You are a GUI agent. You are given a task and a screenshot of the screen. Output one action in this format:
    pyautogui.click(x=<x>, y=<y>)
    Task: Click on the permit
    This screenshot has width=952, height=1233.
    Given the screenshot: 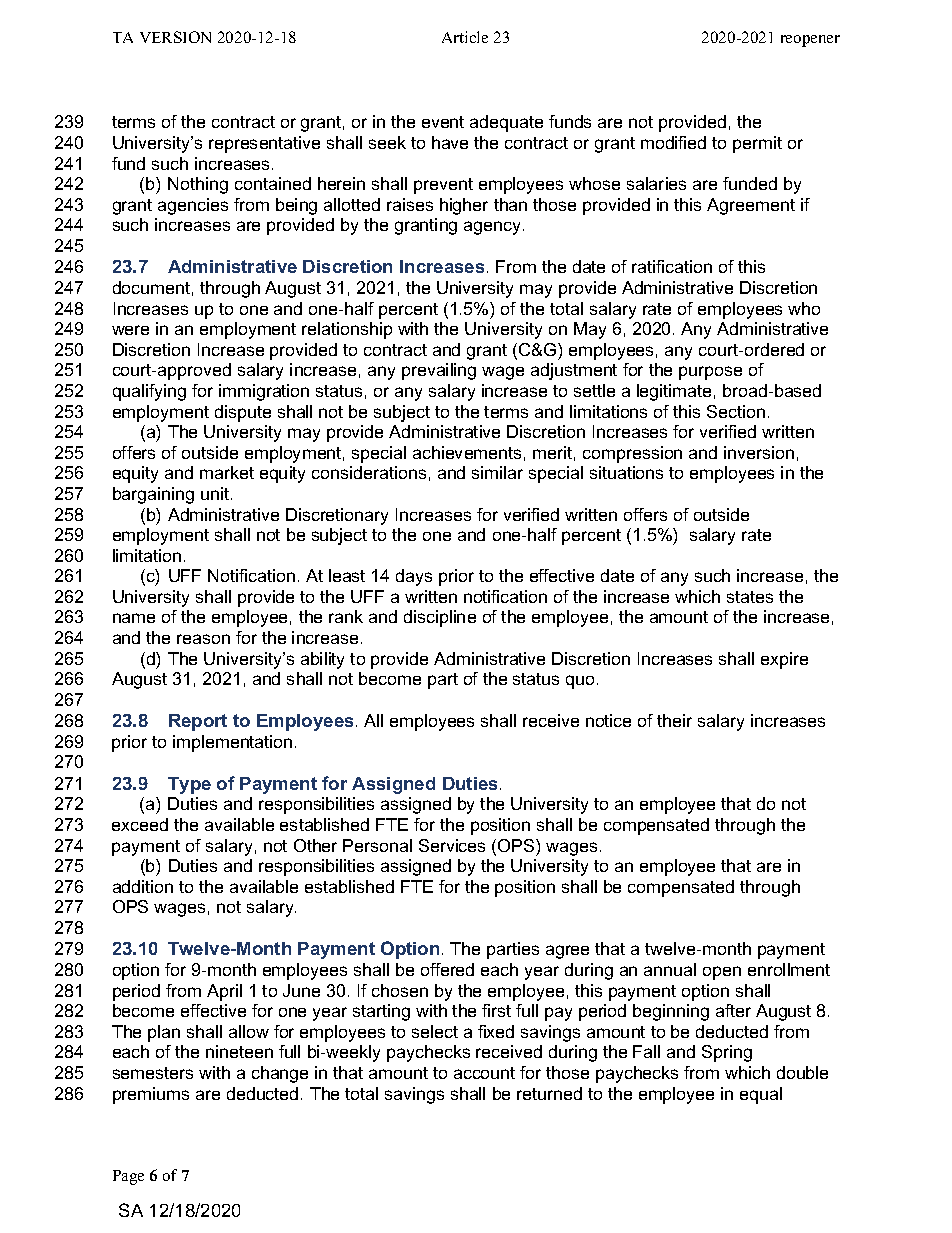 What is the action you would take?
    pyautogui.click(x=757, y=144)
